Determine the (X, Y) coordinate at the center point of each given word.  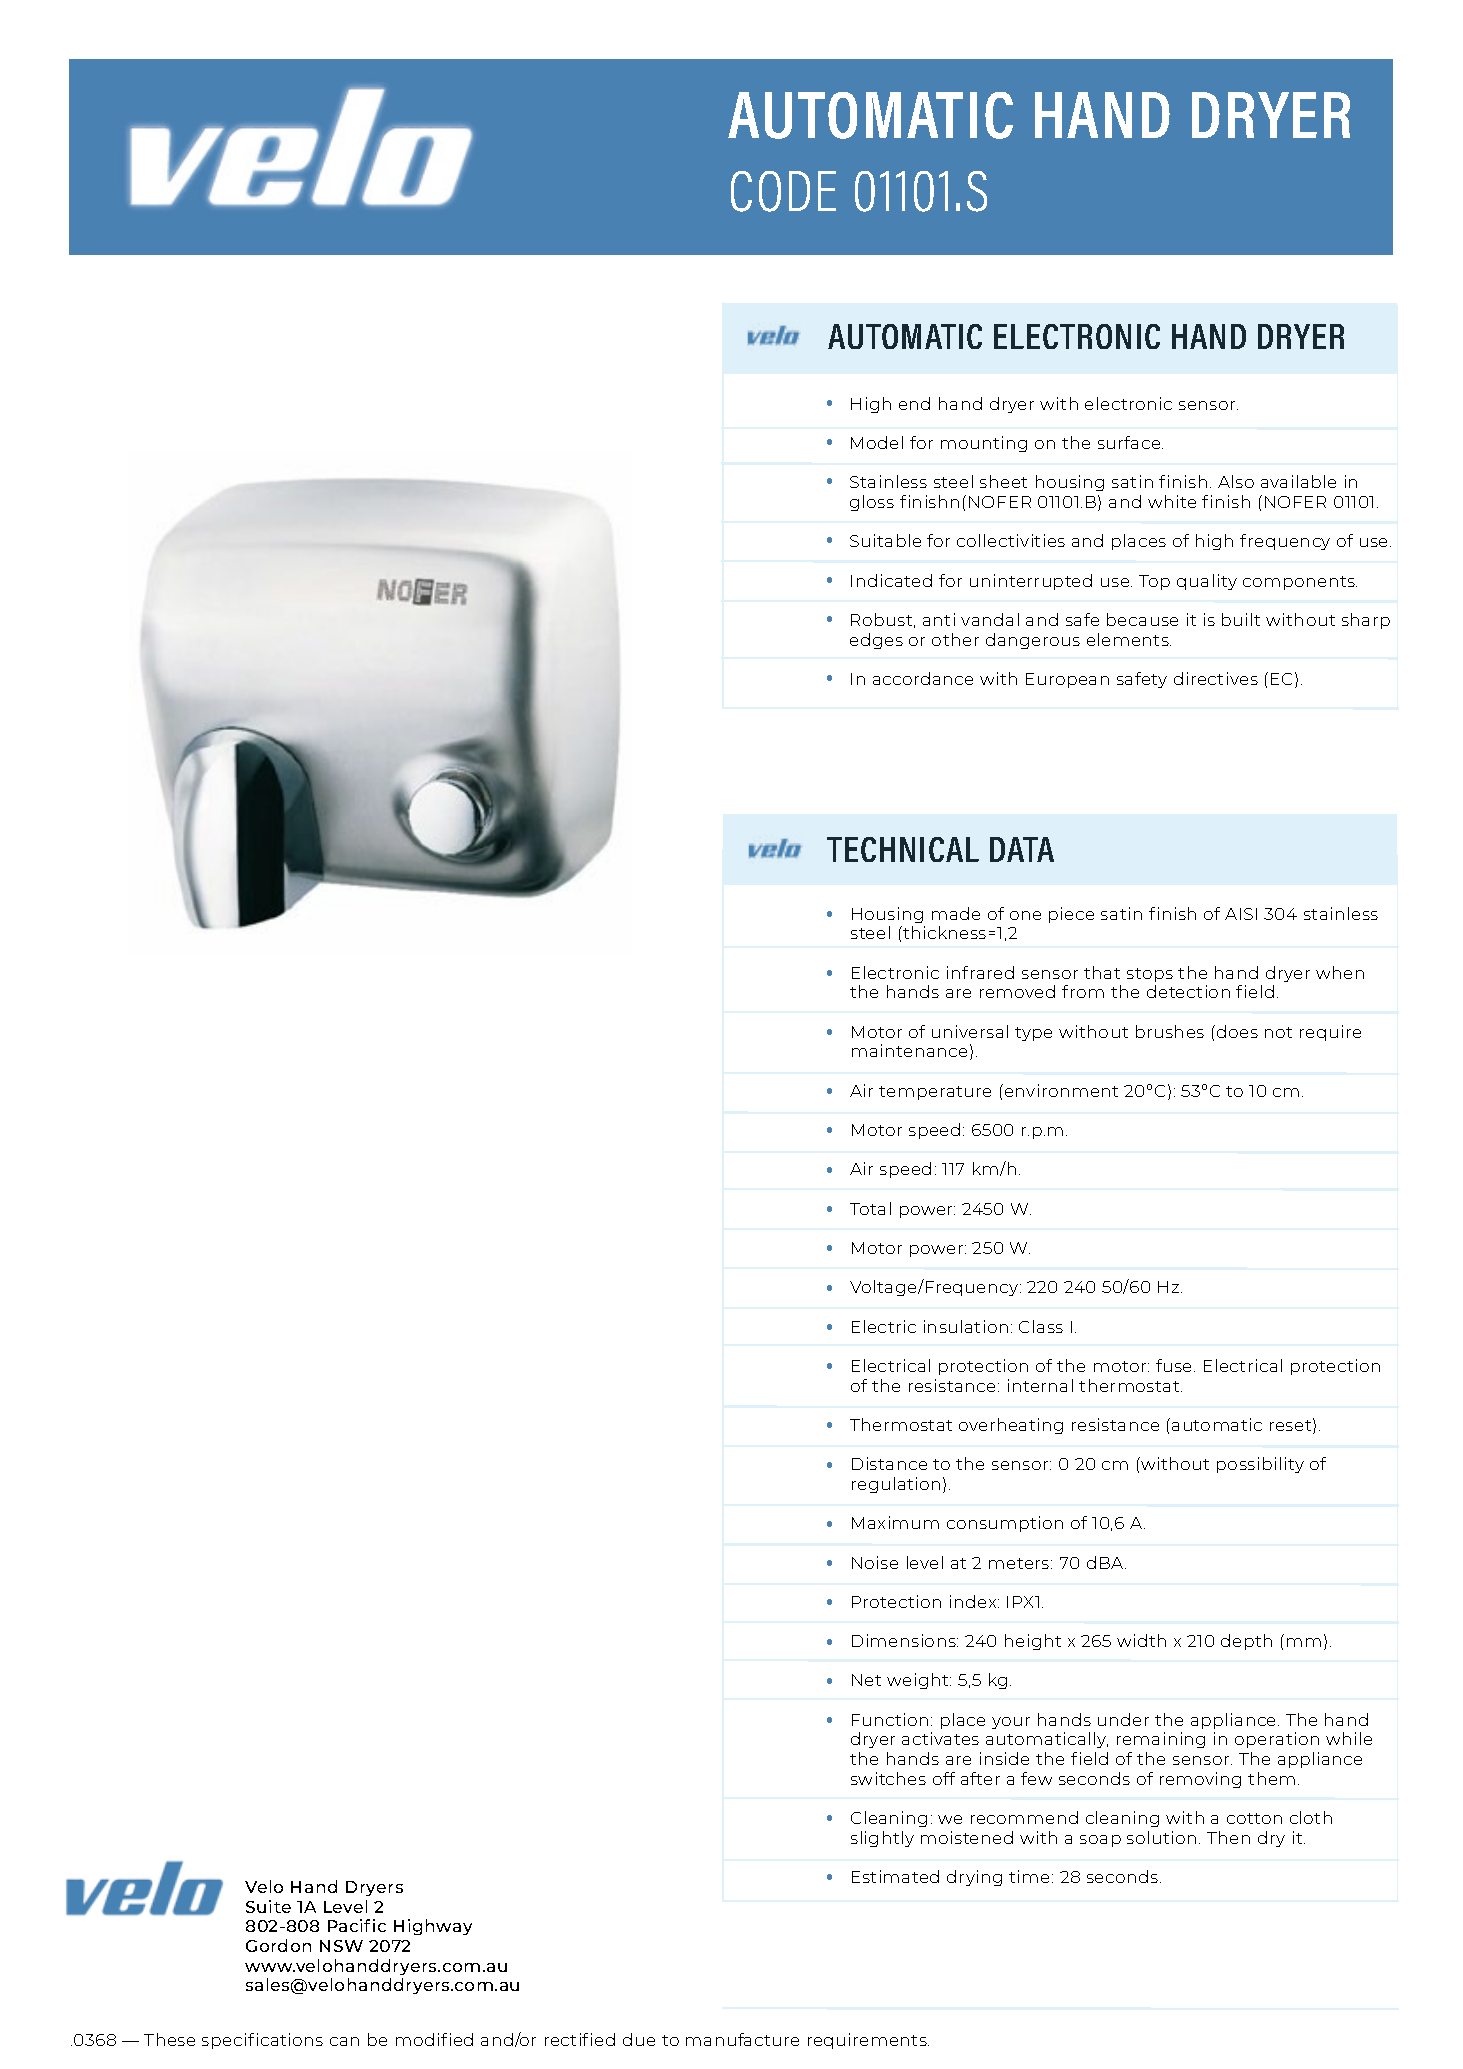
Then (1228, 1837)
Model (877, 442)
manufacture (742, 2039)
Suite (268, 1906)
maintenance (909, 1050)
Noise (875, 1562)
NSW (341, 1946)
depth (1246, 1642)
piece (1071, 915)
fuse (1175, 1365)
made (956, 913)
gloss (872, 503)
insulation (966, 1326)
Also (1236, 481)
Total (870, 1208)
